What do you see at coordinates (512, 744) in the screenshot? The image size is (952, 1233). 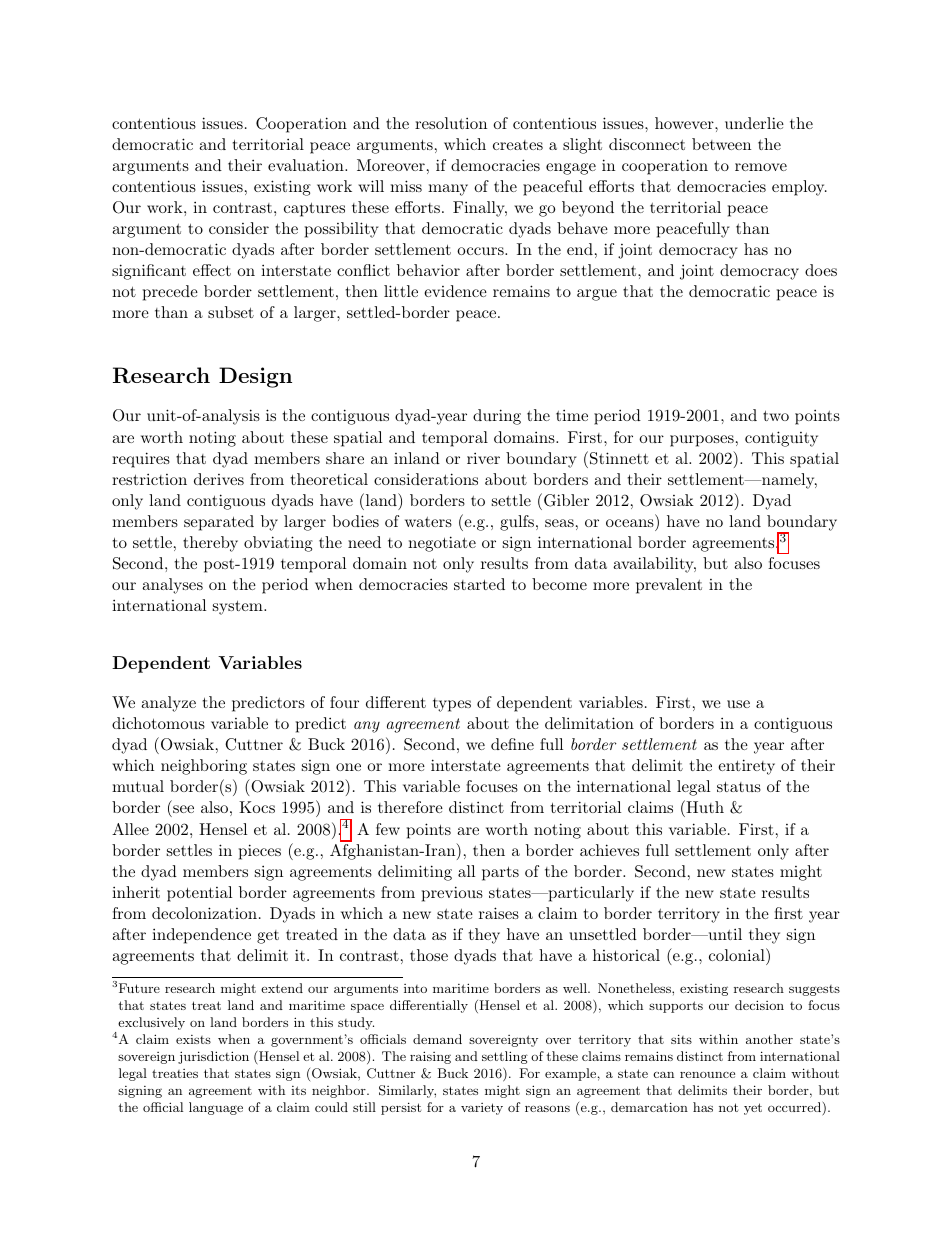 I see `define` at bounding box center [512, 744].
